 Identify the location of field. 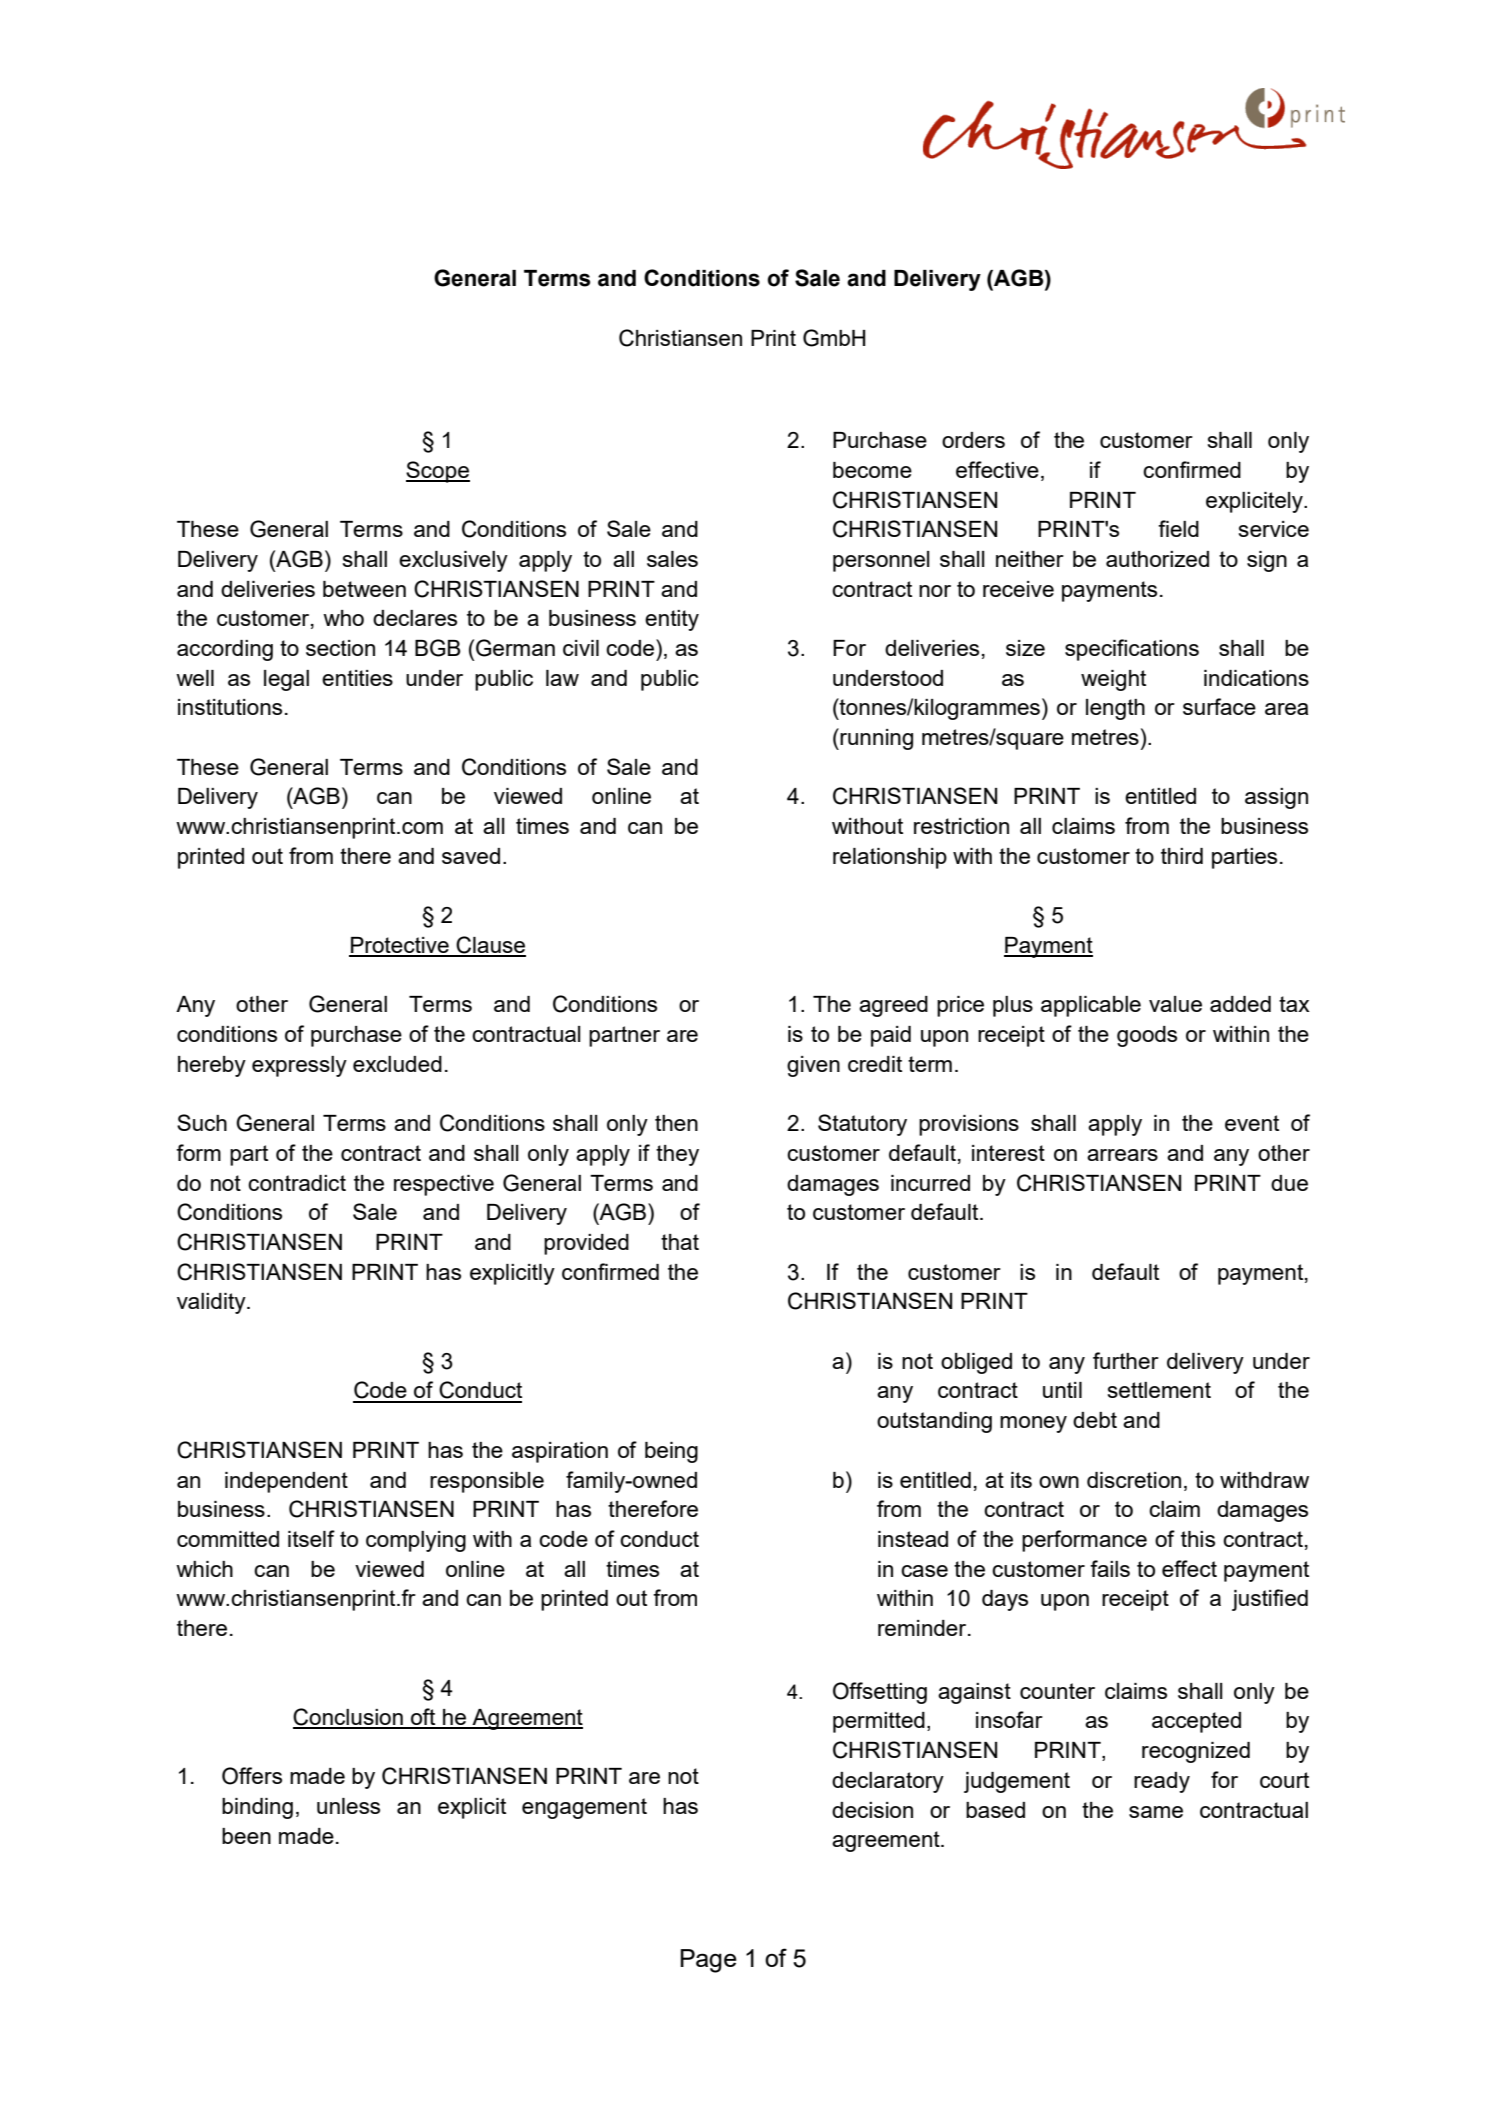
(1178, 528).
